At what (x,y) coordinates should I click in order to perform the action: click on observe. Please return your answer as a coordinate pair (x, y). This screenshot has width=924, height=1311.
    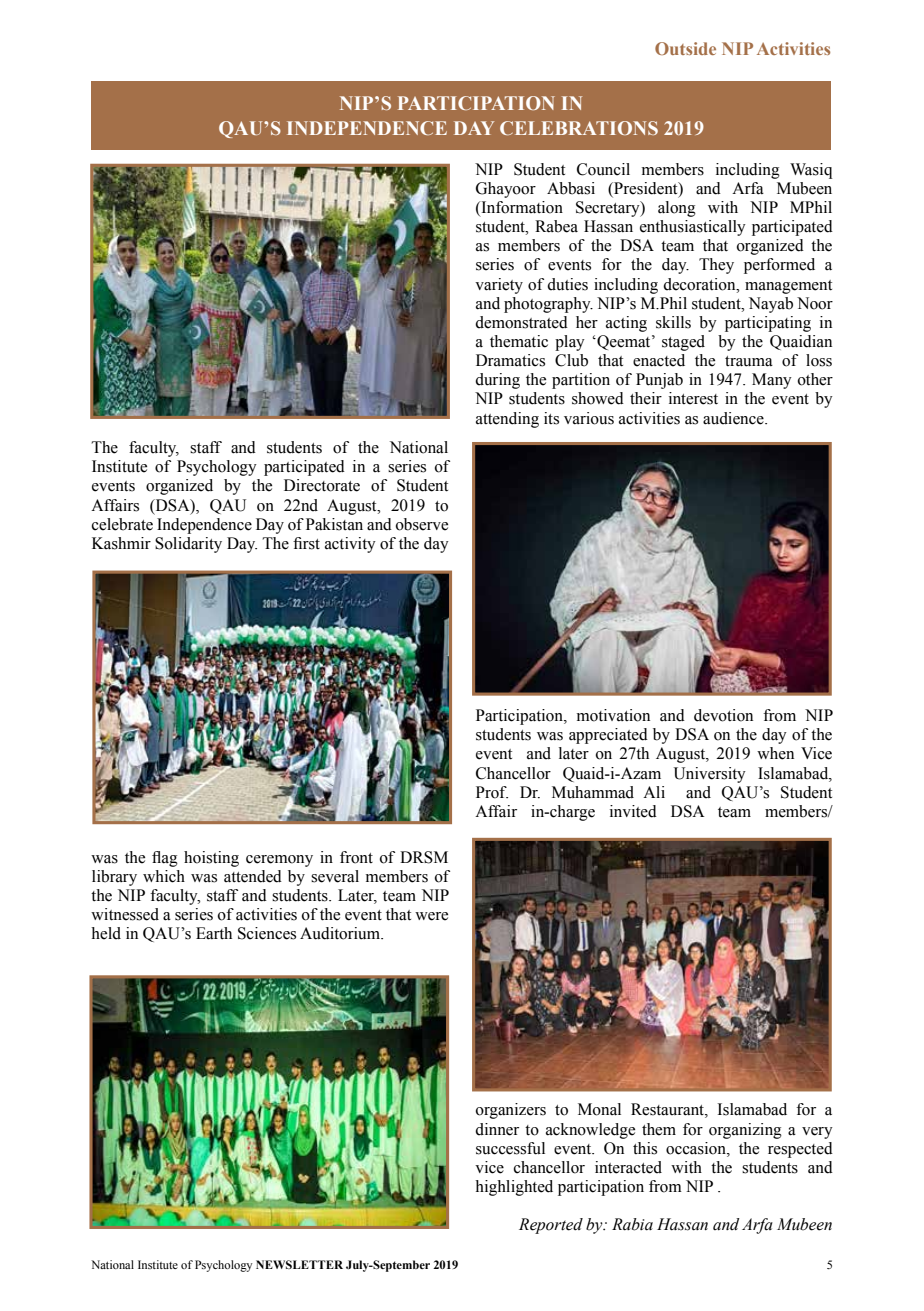
    Looking at the image, I should click on (422, 524).
